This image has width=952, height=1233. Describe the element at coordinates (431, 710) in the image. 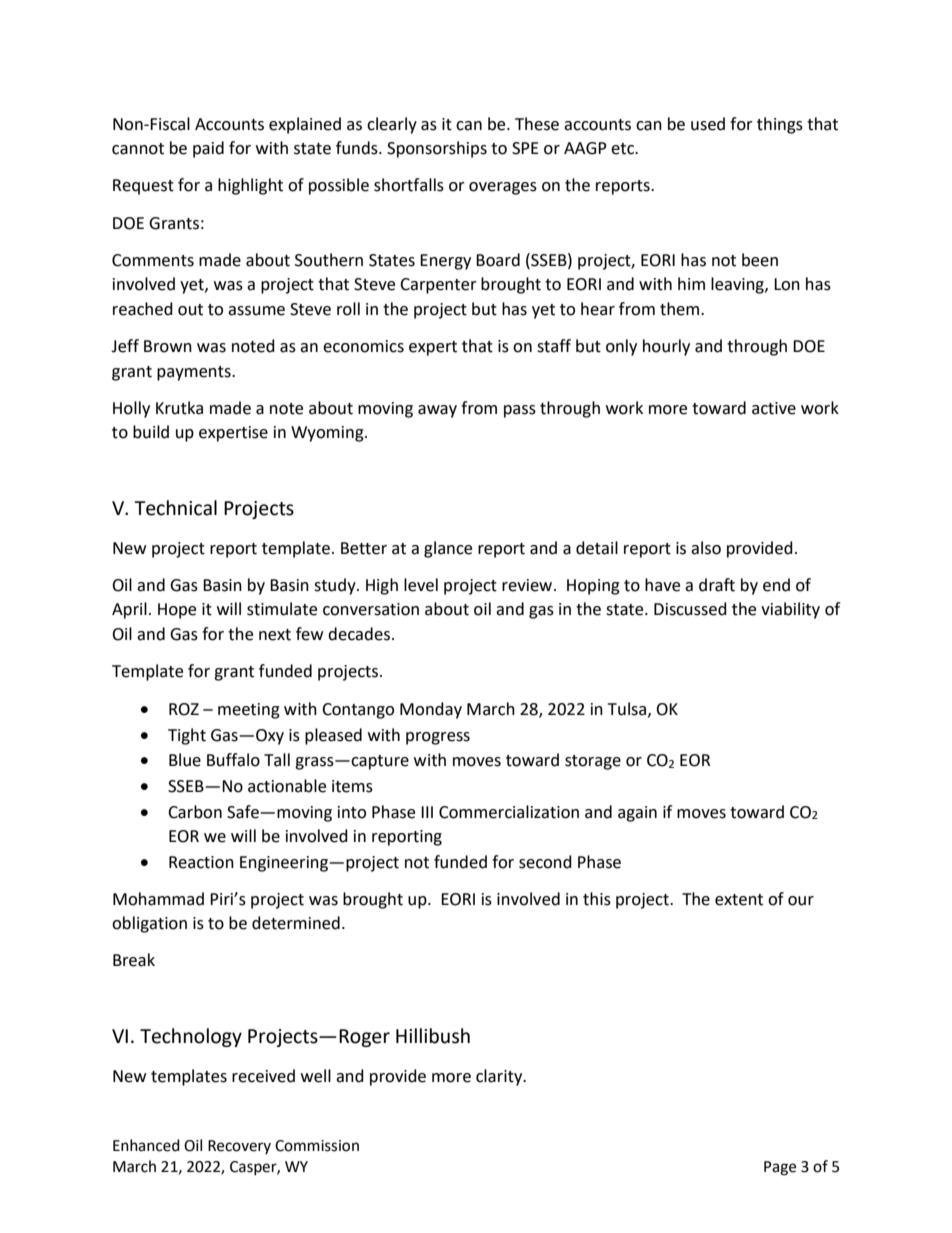

I see `Monday` at that location.
